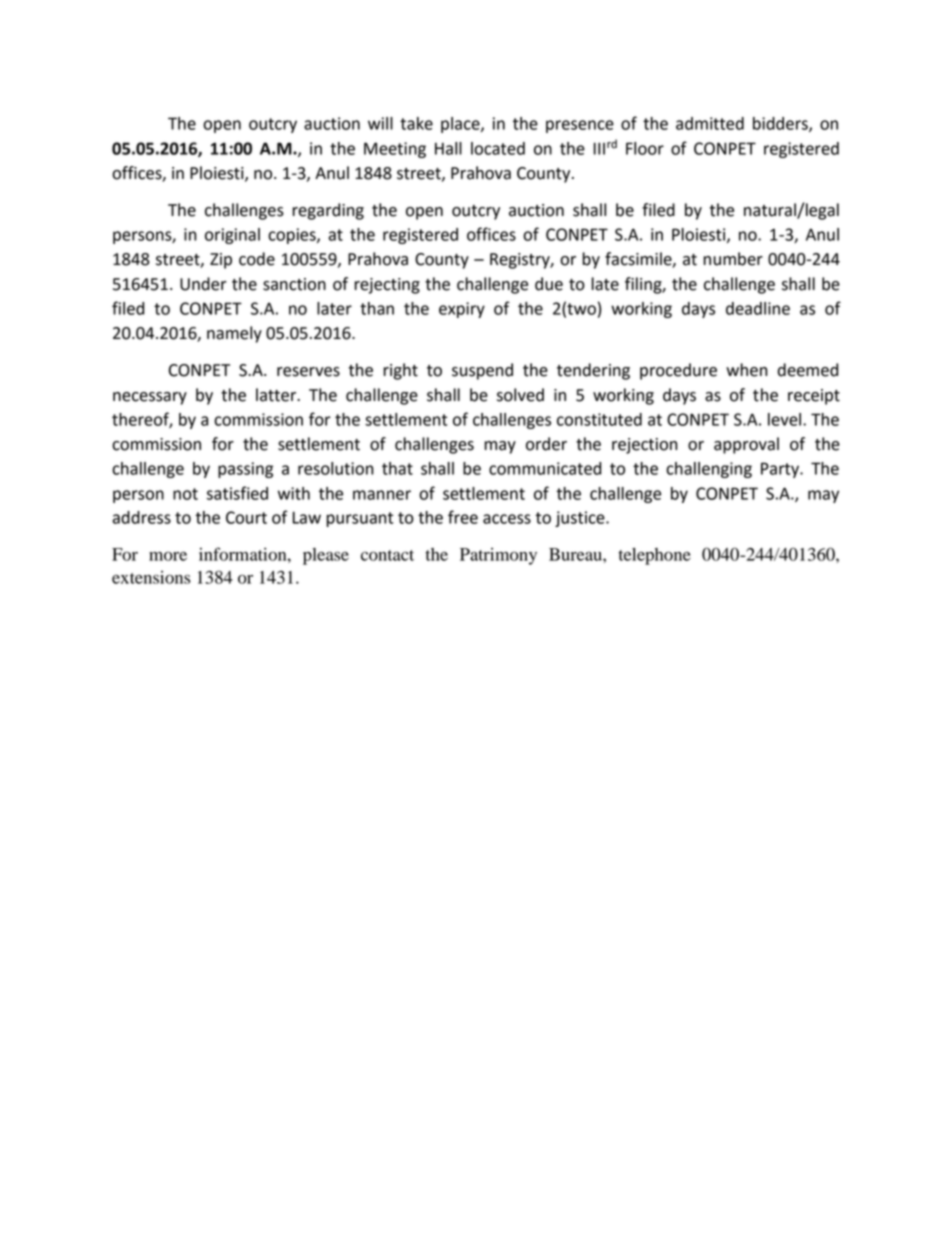  What do you see at coordinates (655, 556) in the screenshot?
I see `telephone` at bounding box center [655, 556].
